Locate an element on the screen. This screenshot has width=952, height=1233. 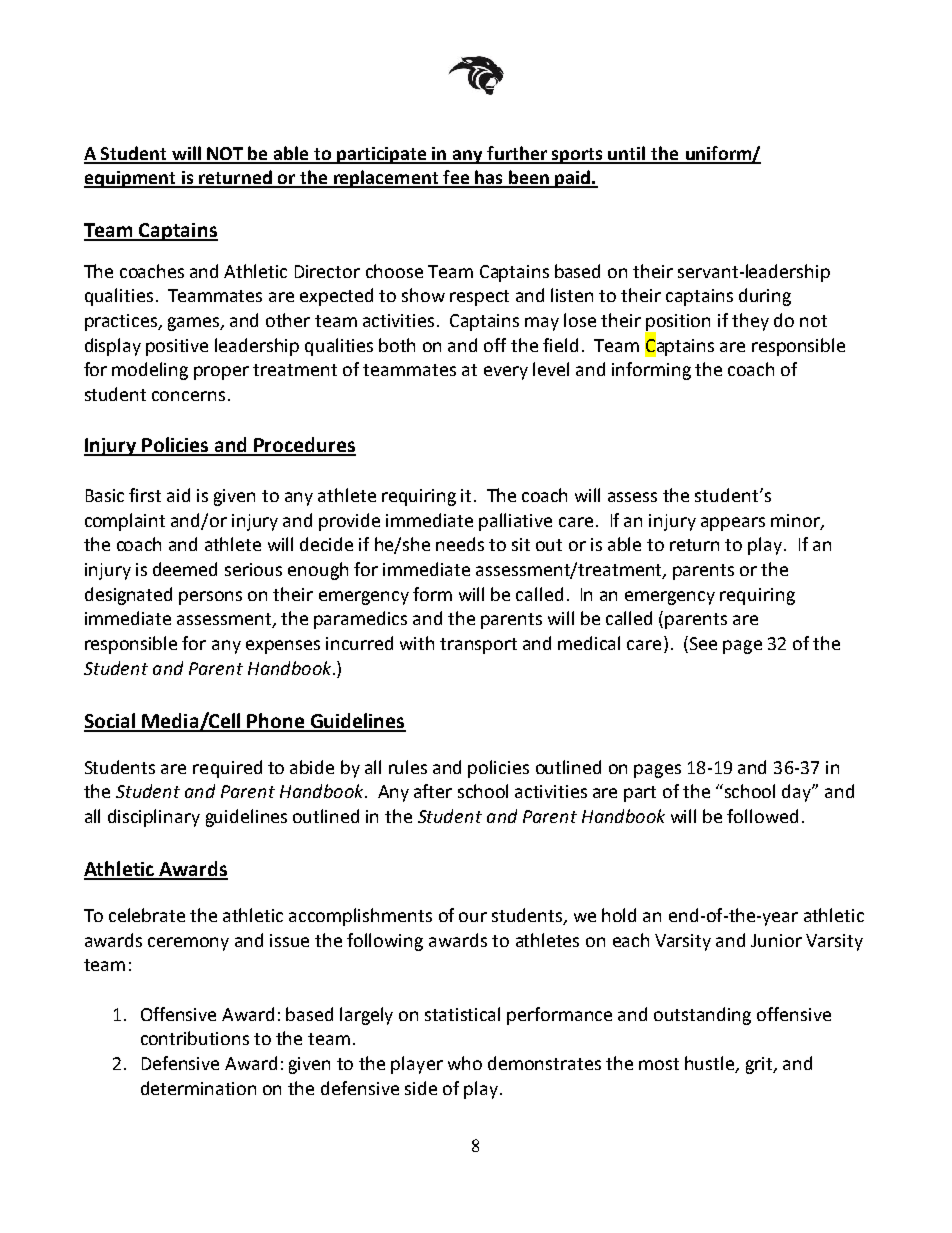
positive is located at coordinates (177, 347).
